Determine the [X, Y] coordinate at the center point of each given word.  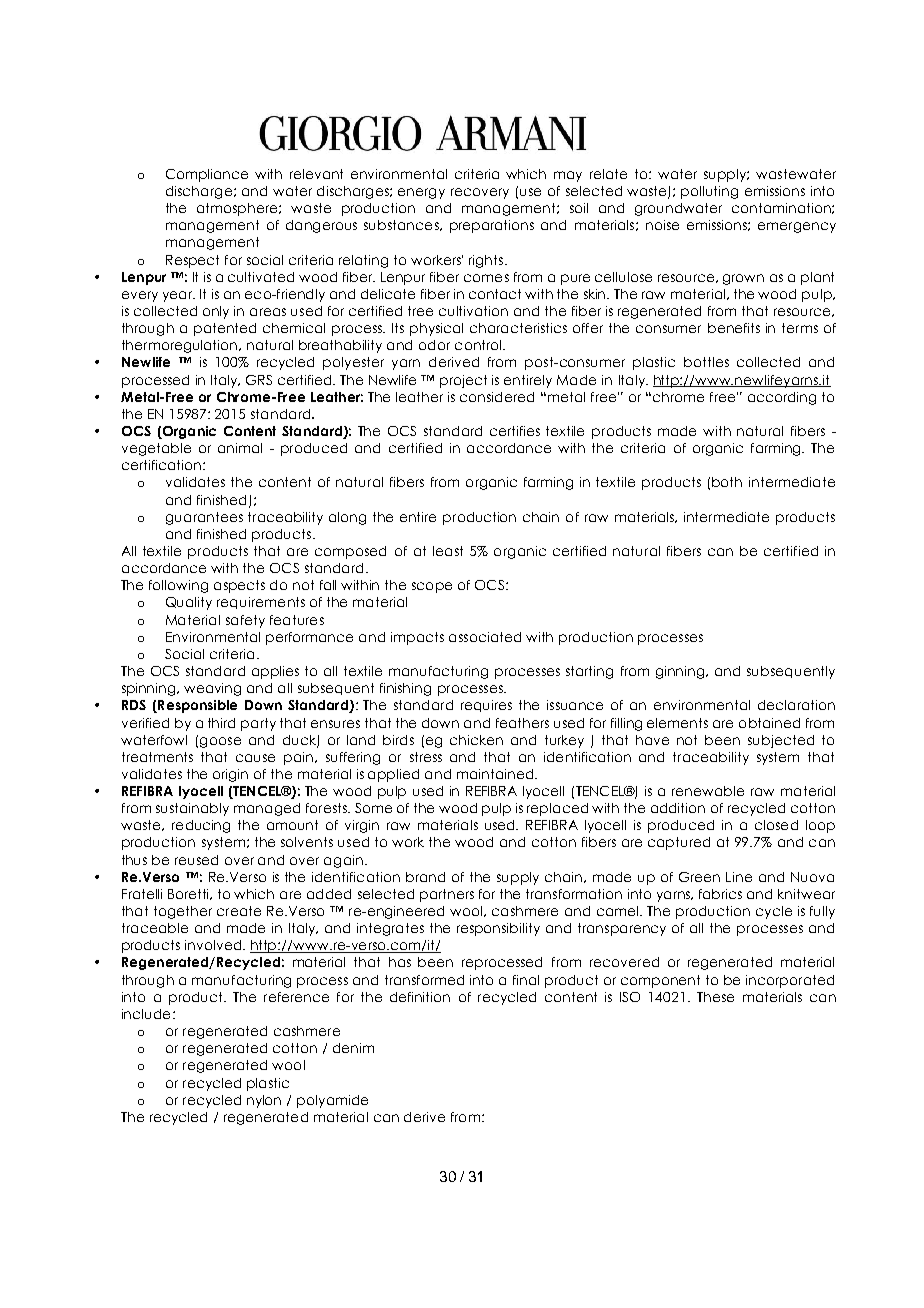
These [715, 997]
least [448, 551]
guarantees [204, 518]
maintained [496, 774]
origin [230, 775]
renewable [708, 791]
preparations [492, 226]
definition [420, 997]
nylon [264, 1101]
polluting [709, 192]
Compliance [207, 175]
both [727, 482]
